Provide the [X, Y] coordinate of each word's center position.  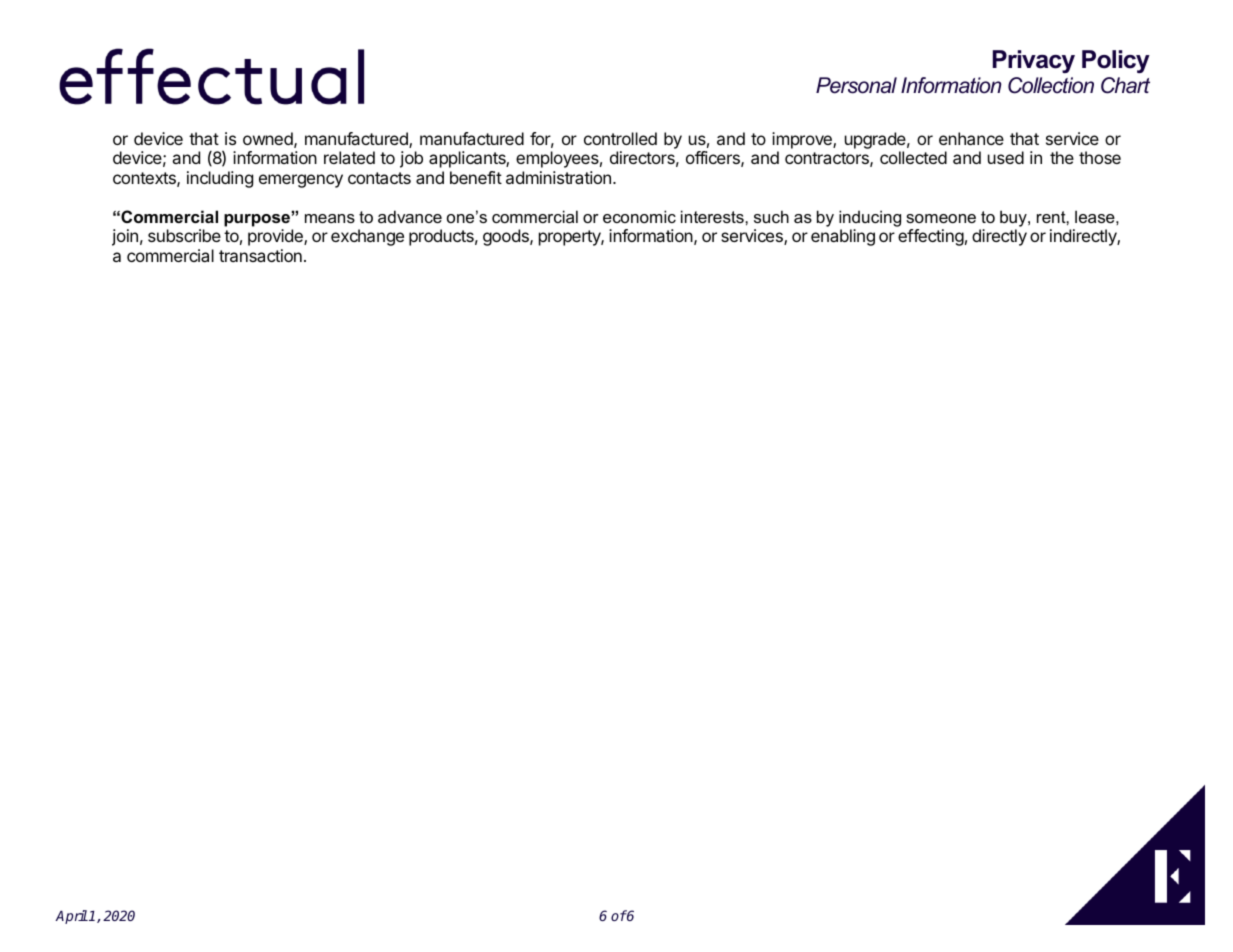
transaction [260, 255]
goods [507, 237]
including [220, 179]
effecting [931, 237]
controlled [620, 138]
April [71, 917]
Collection [1051, 85]
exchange [367, 237]
